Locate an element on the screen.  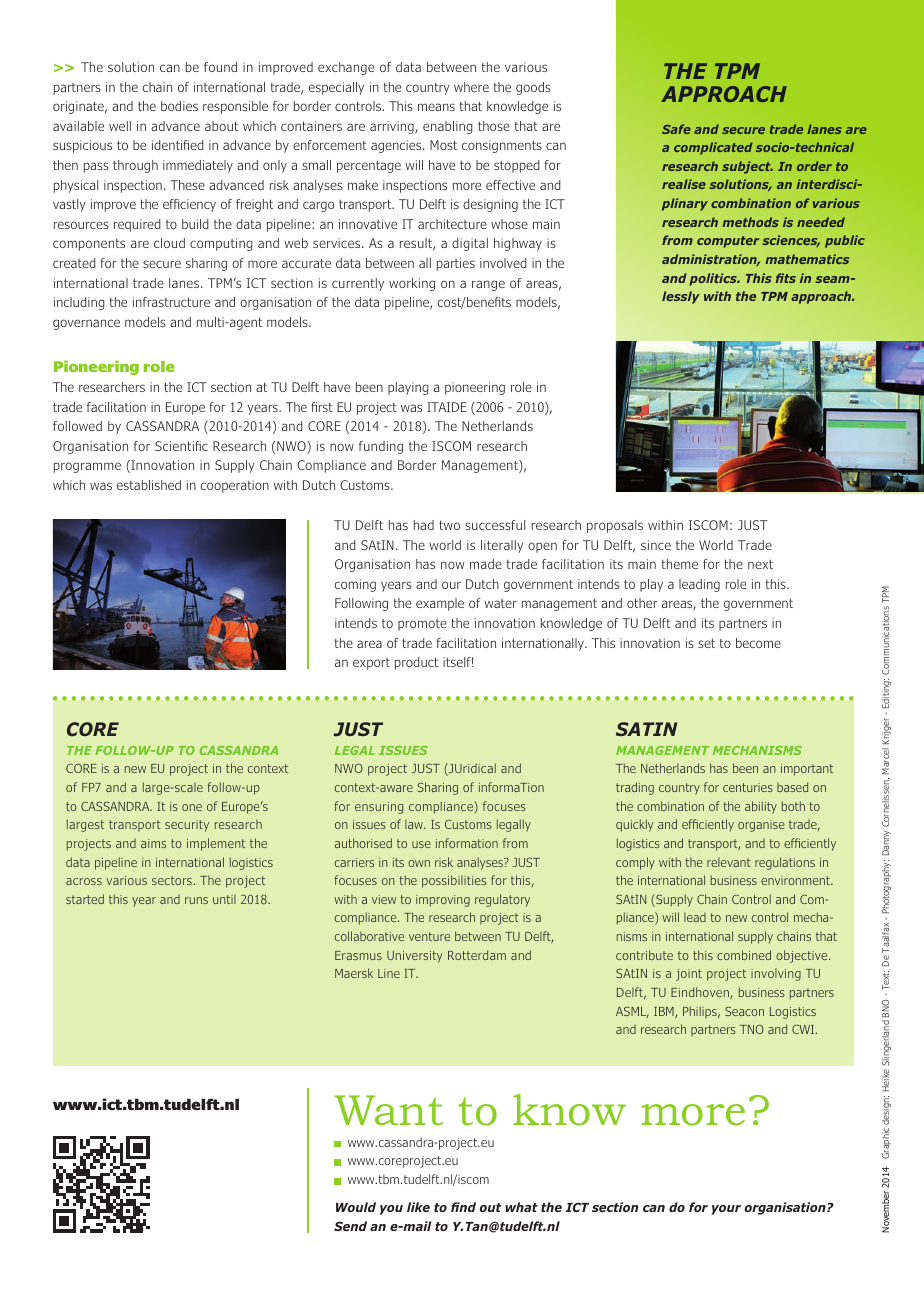
means is located at coordinates (436, 107).
